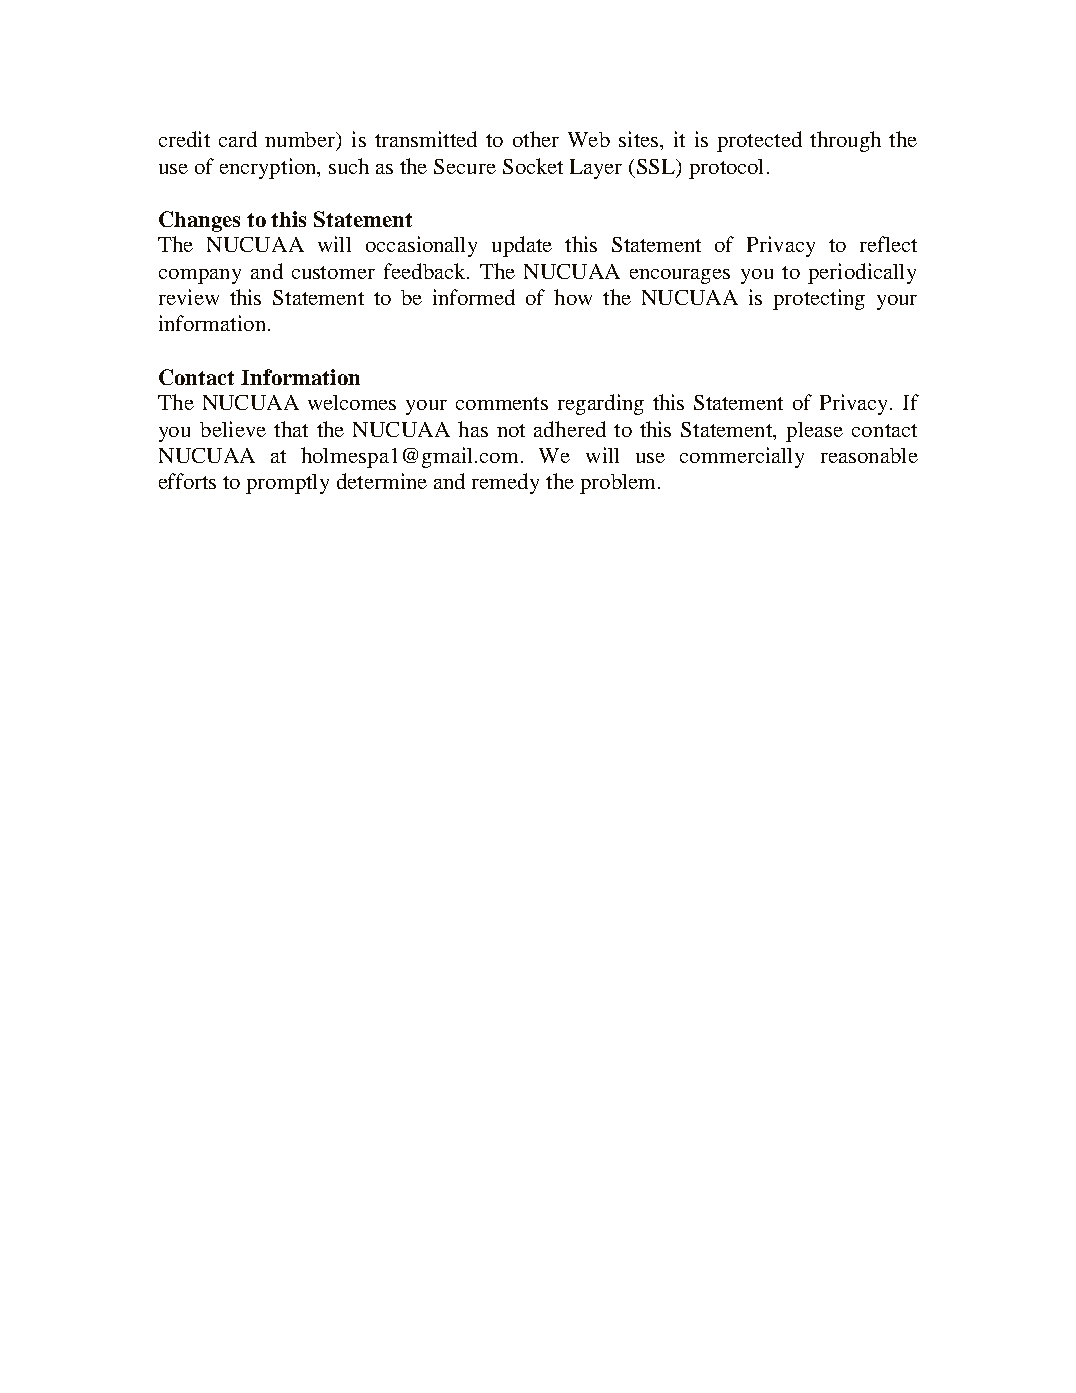 Image resolution: width=1076 pixels, height=1393 pixels. Describe the element at coordinates (505, 483) in the image. I see `remedy` at that location.
